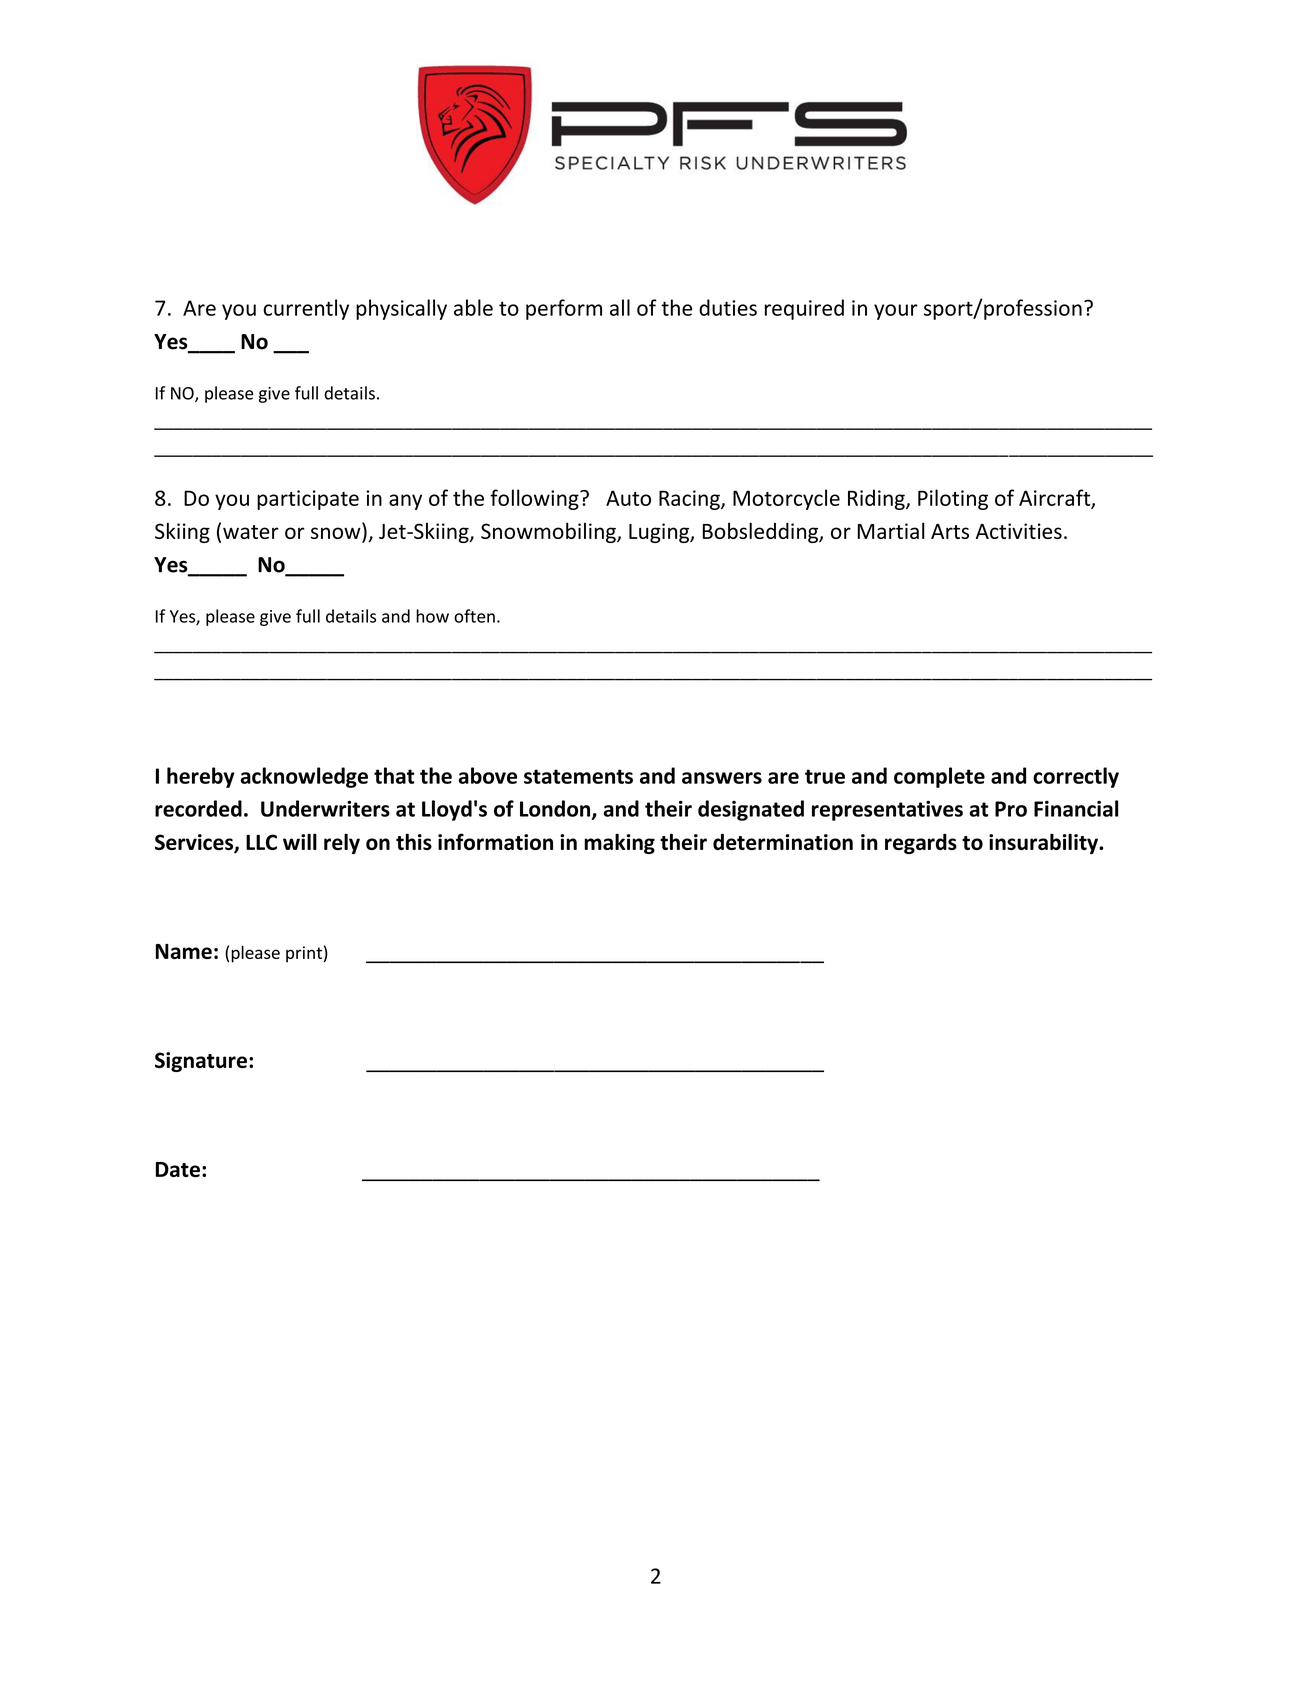 The width and height of the image is (1311, 1696). Describe the element at coordinates (304, 777) in the image. I see `acknowledge` at that location.
